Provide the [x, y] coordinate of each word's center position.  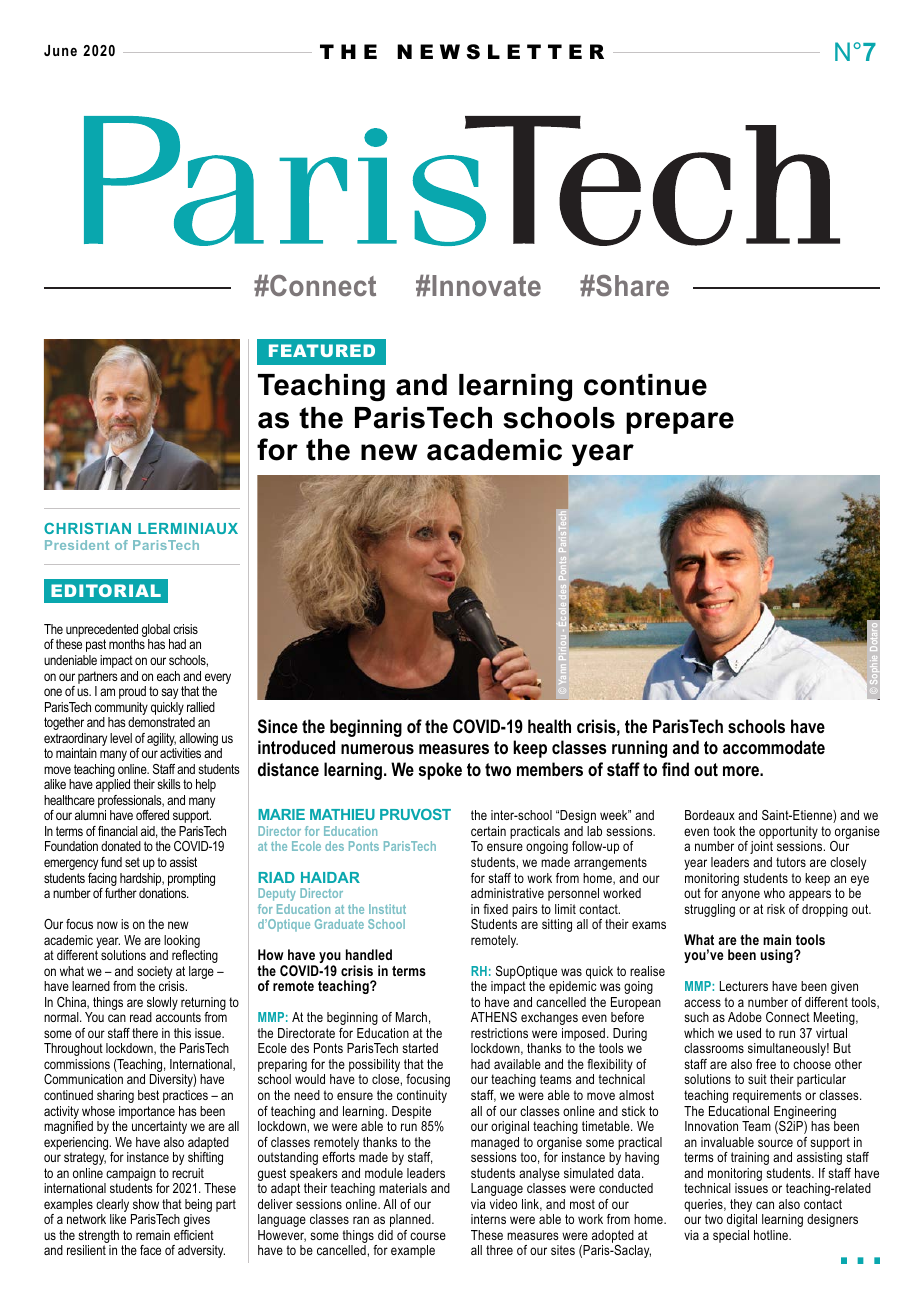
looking [183, 943]
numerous [377, 749]
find [675, 769]
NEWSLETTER [500, 52]
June [60, 50]
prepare [680, 423]
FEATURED [322, 350]
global [156, 632]
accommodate [774, 747]
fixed [495, 909]
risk [776, 909]
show [146, 1204]
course [428, 1236]
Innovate [486, 285]
